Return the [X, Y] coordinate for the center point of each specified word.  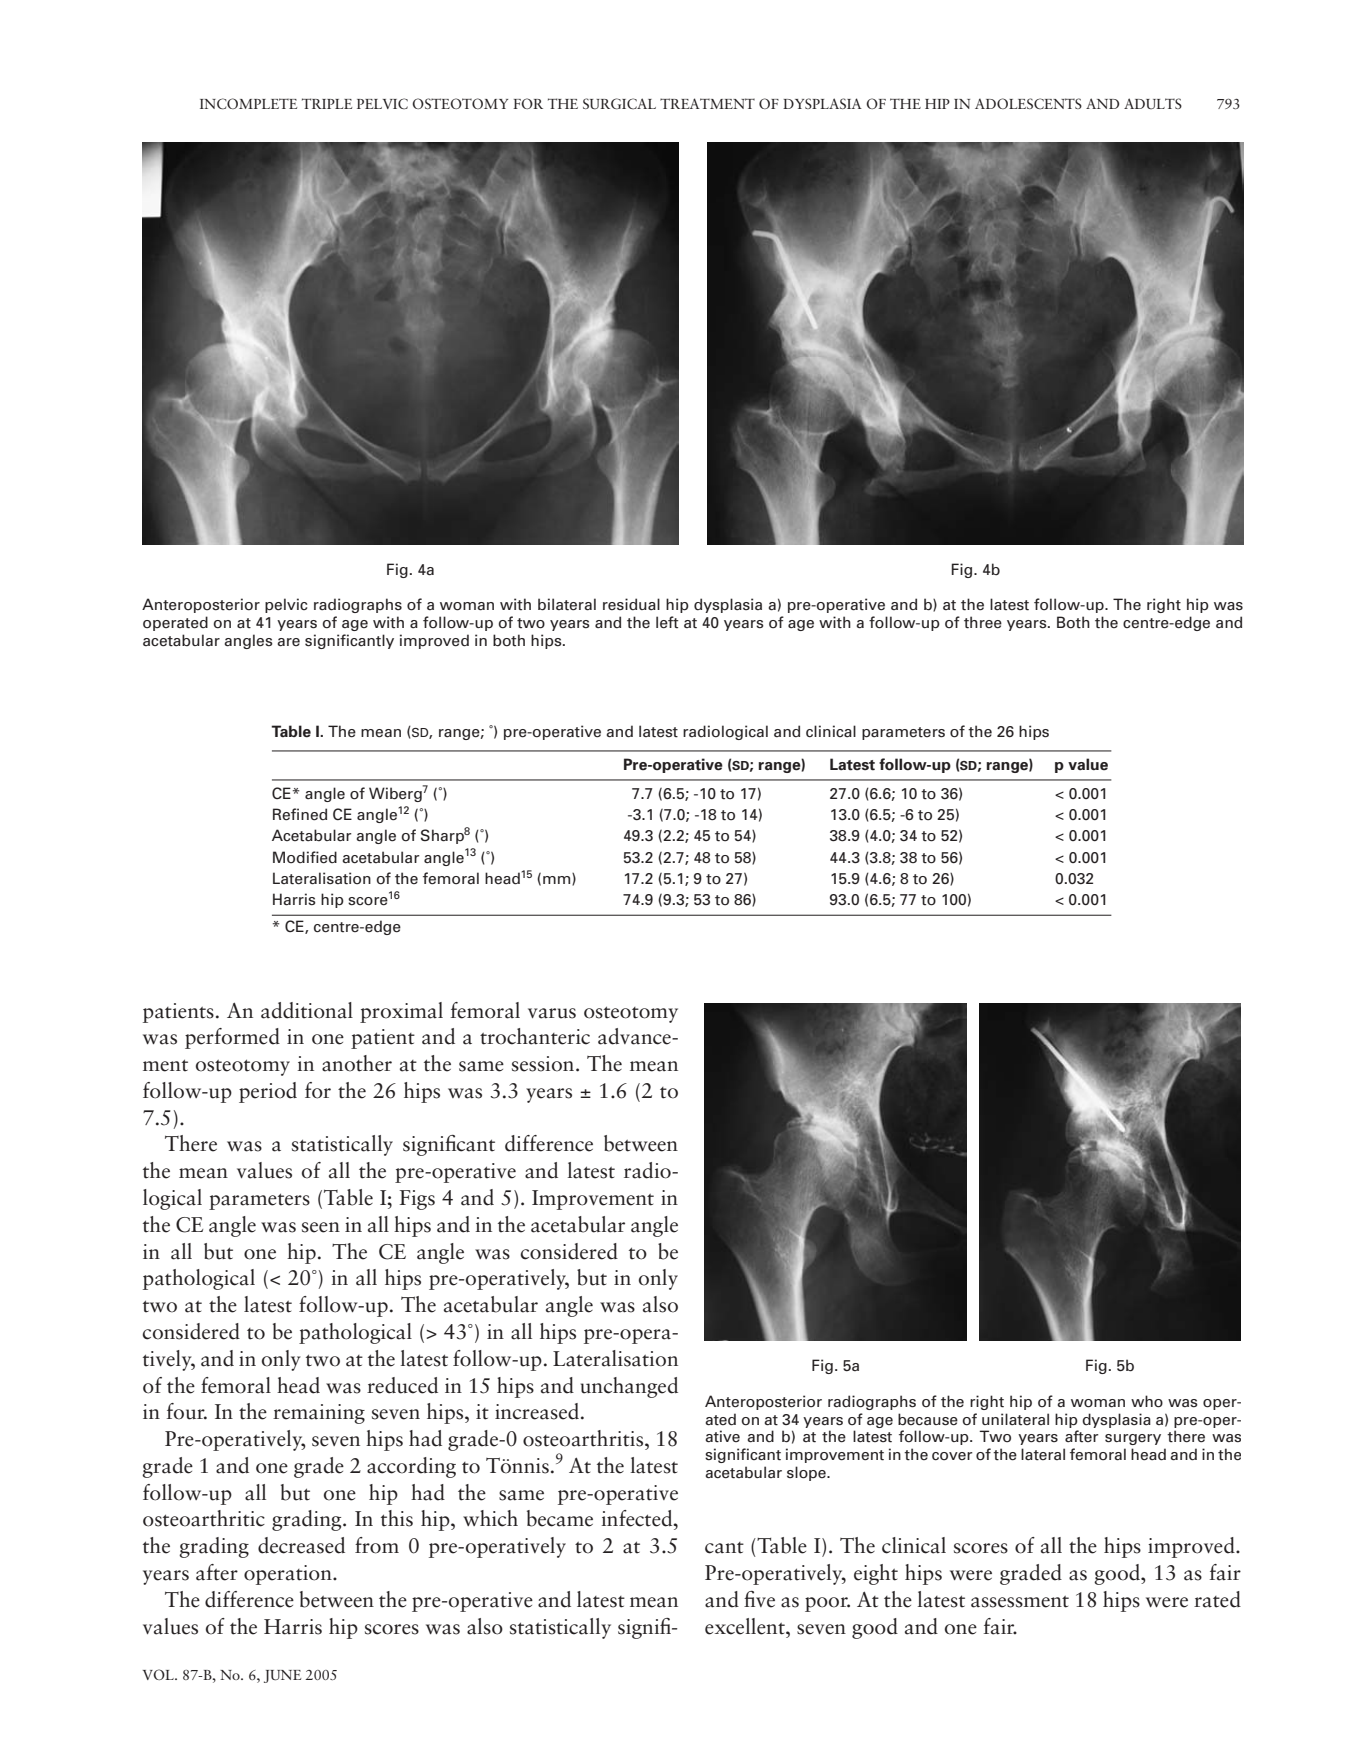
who [1147, 1401]
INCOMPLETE [248, 104]
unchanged [629, 1387]
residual [631, 604]
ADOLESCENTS [1028, 103]
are [288, 642]
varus [552, 1013]
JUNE [282, 1676]
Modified [305, 857]
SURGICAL [619, 104]
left [667, 622]
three [983, 622]
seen [321, 1227]
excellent [746, 1626]
